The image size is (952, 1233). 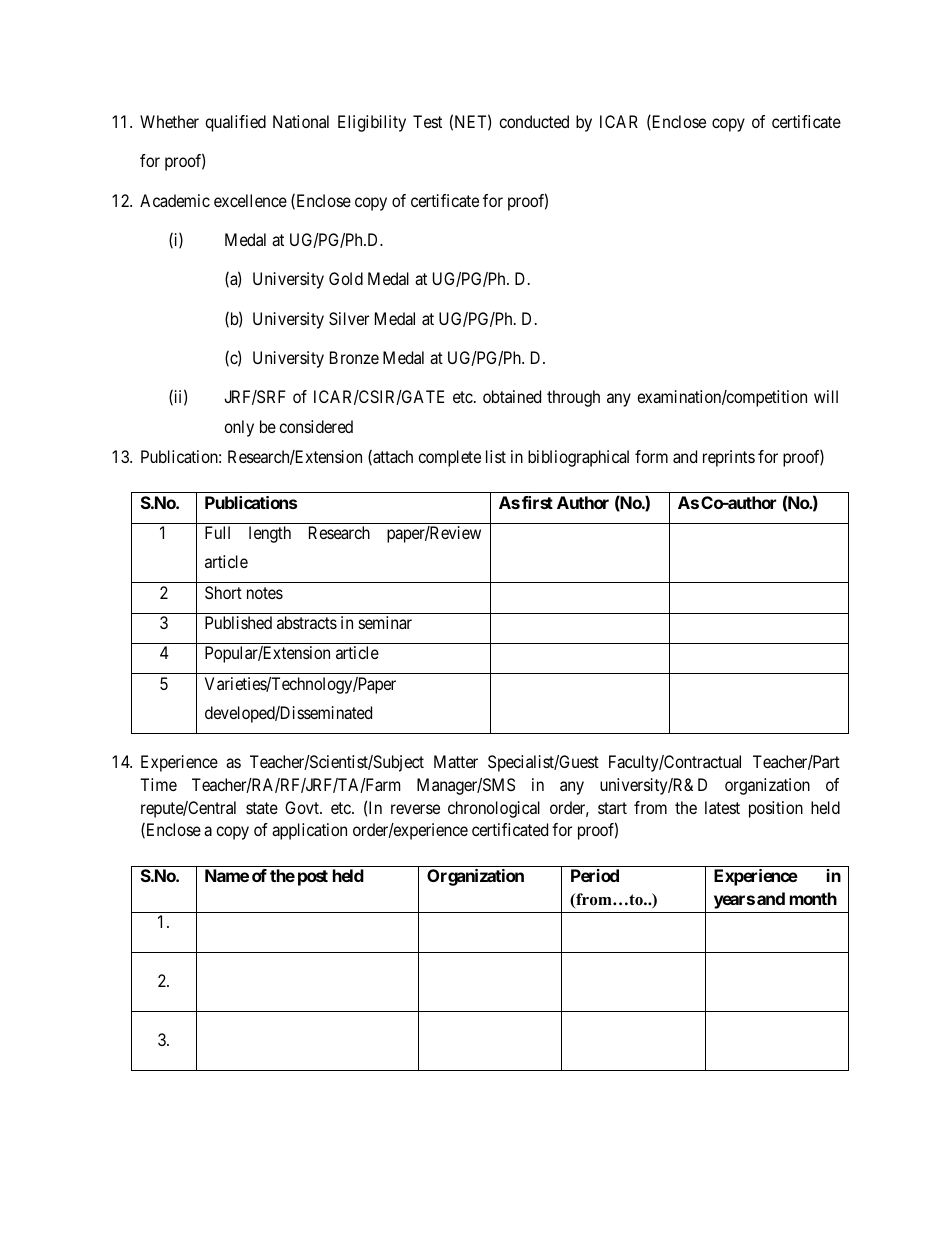 What do you see at coordinates (826, 396) in the screenshot?
I see `will` at bounding box center [826, 396].
